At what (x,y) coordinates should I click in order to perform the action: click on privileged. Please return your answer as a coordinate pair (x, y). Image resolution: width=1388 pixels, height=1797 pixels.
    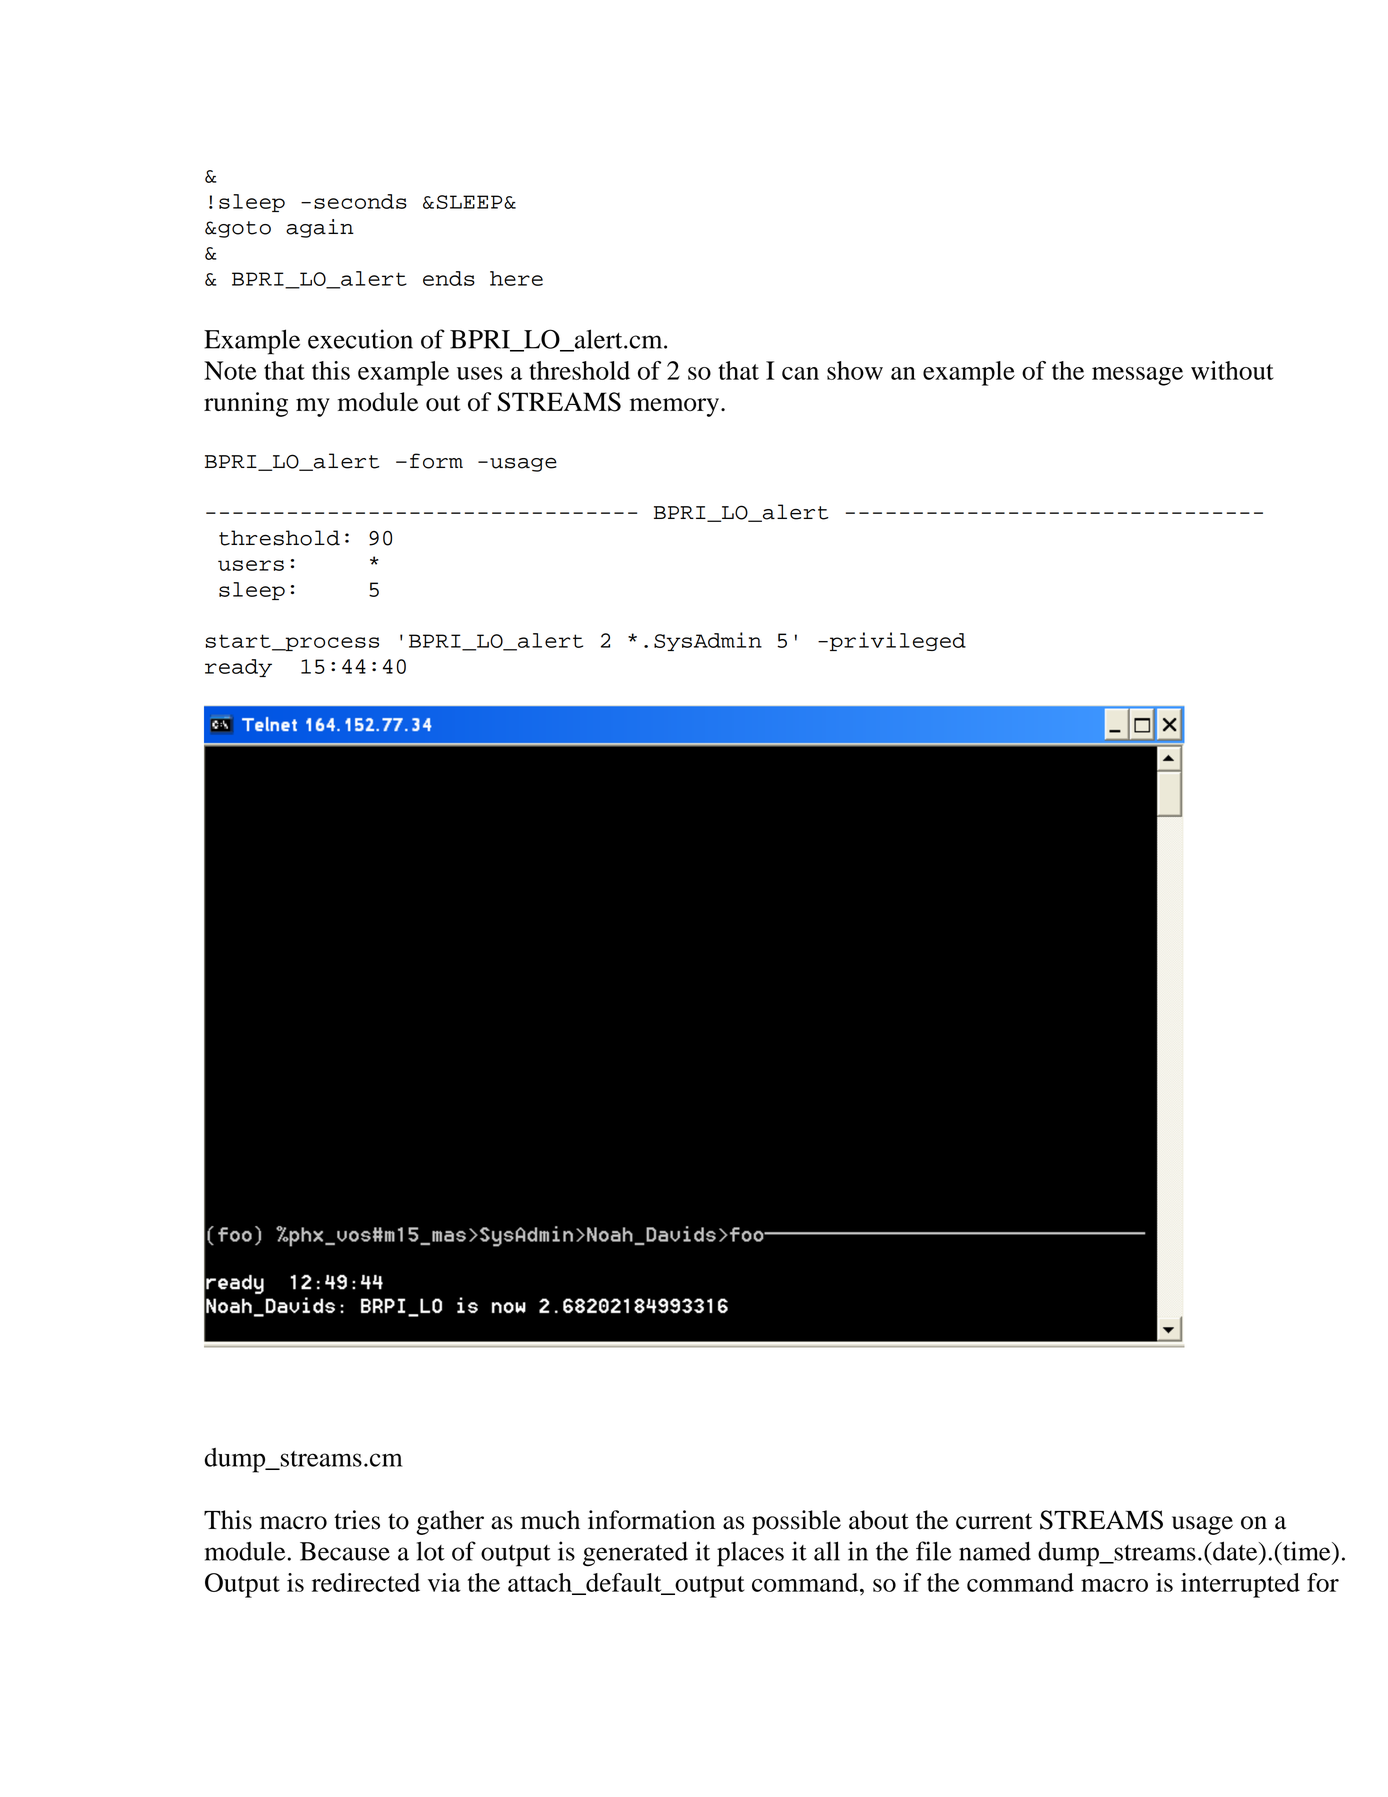
    Looking at the image, I should click on (898, 641).
